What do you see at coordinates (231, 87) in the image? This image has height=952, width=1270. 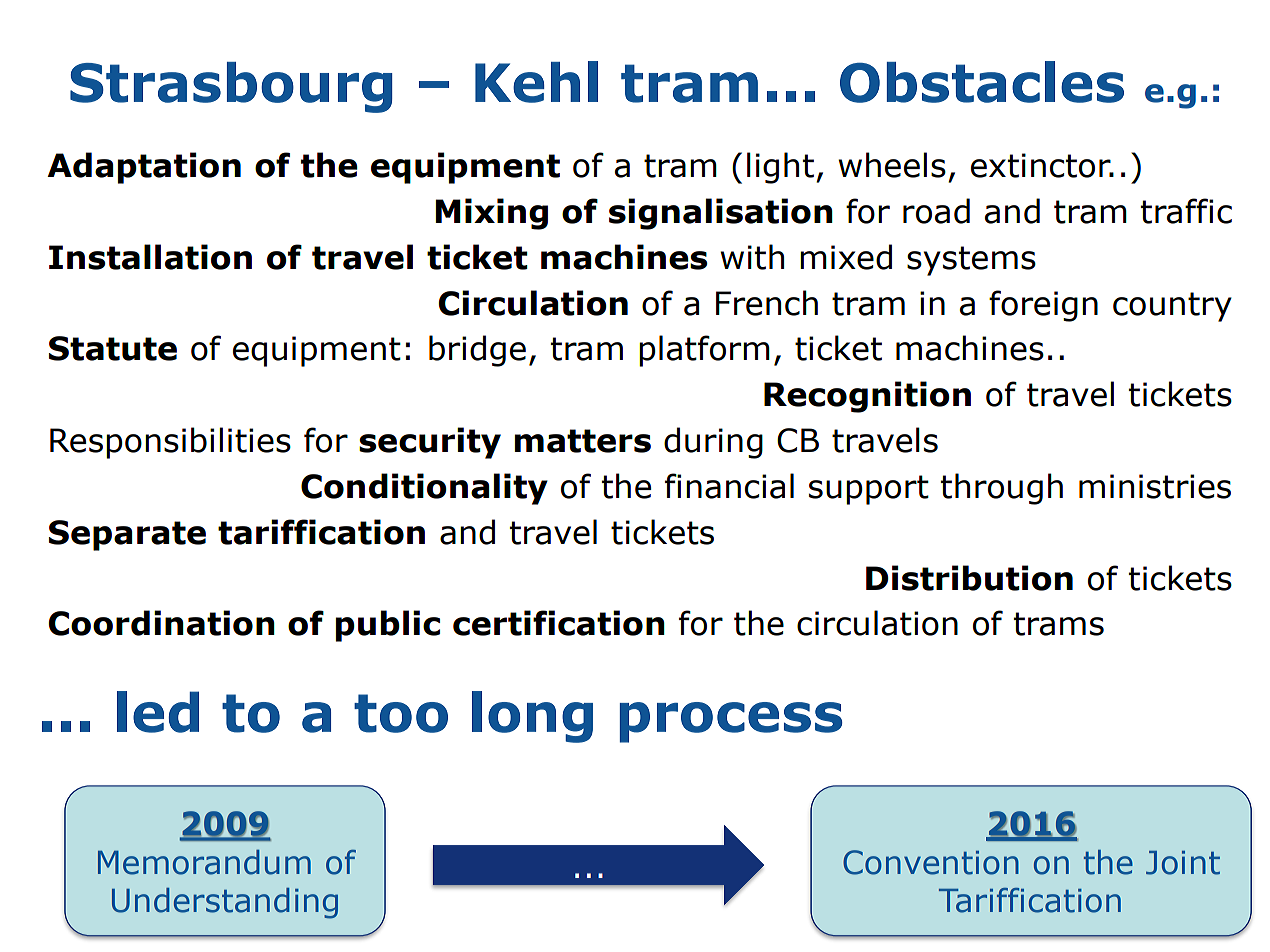 I see `Strasbourg` at bounding box center [231, 87].
